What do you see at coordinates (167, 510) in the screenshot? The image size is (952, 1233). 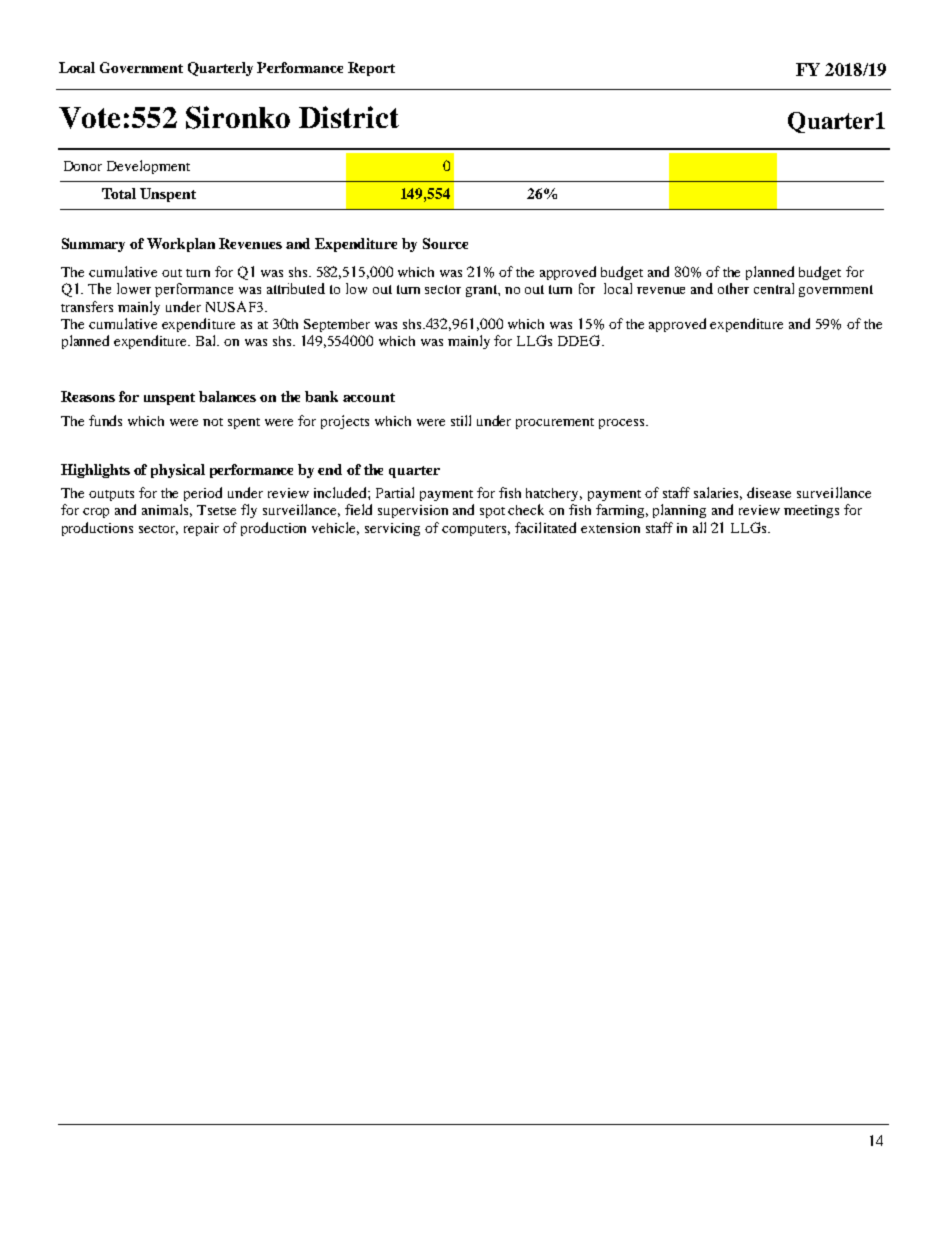 I see `animals` at bounding box center [167, 510].
